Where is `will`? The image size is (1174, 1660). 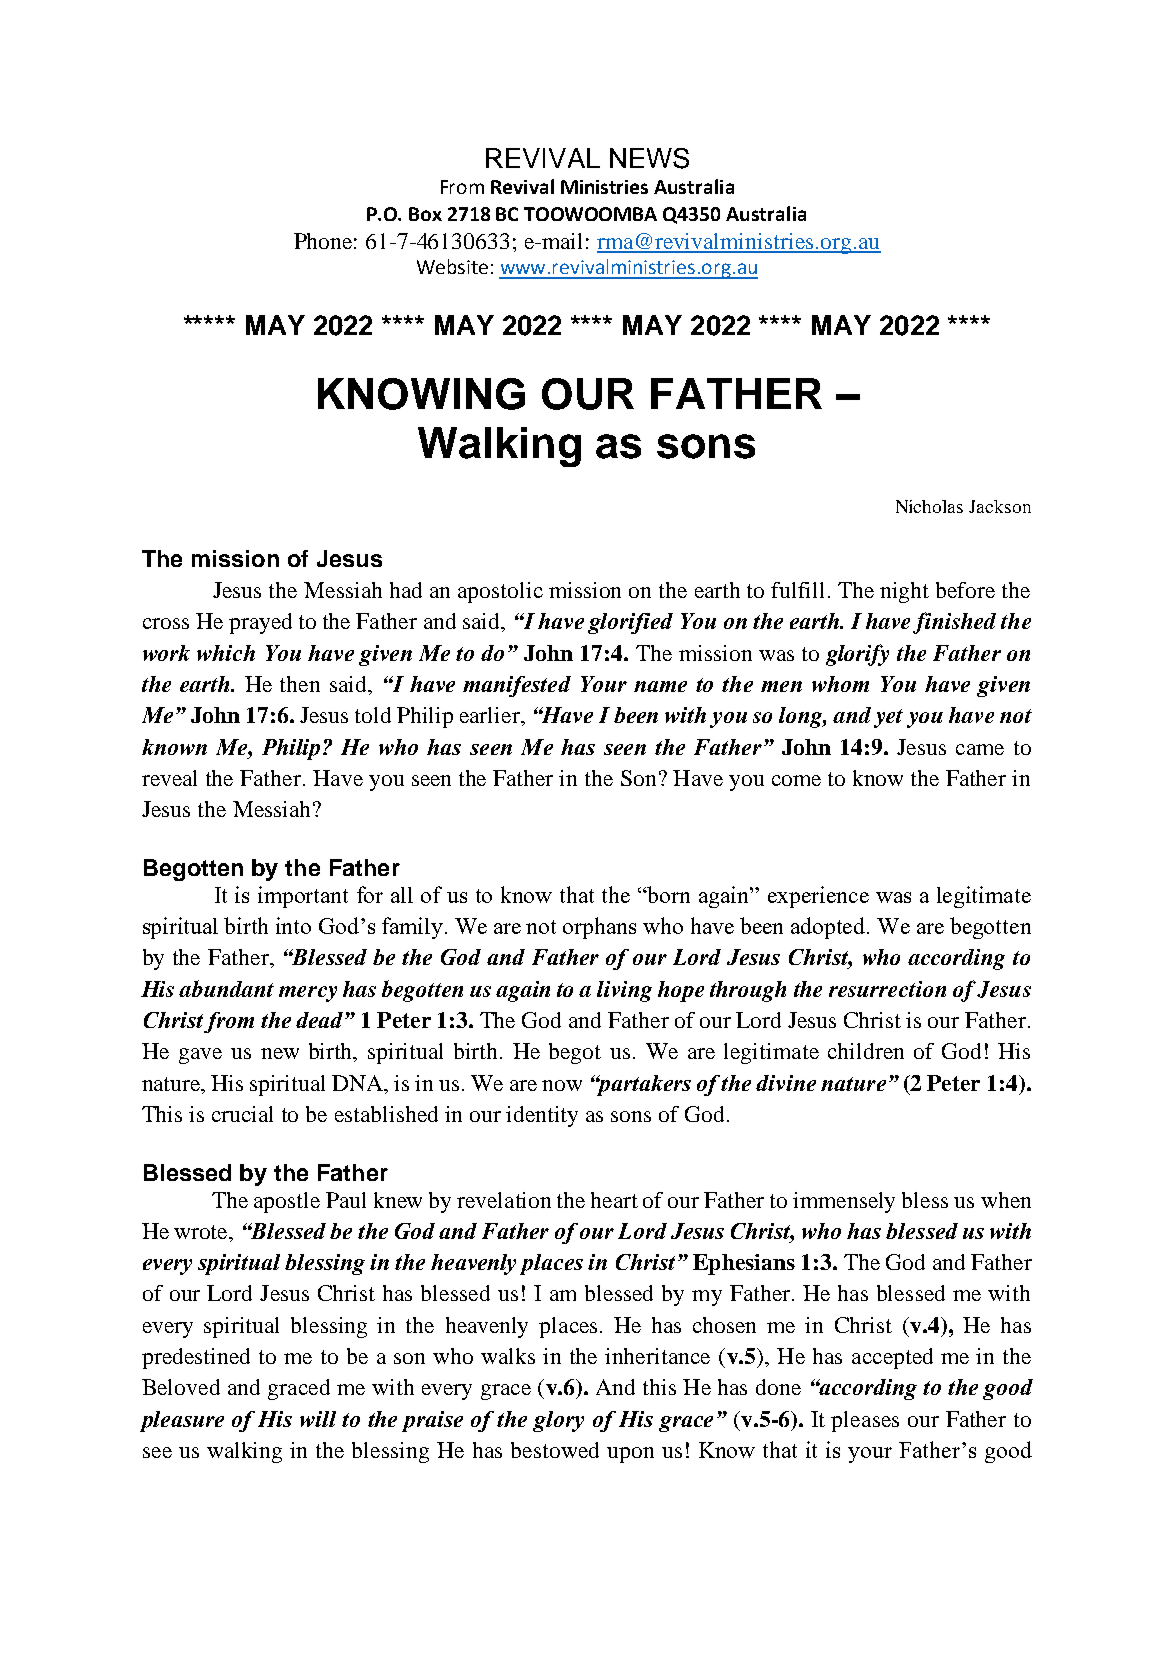 will is located at coordinates (318, 1419).
